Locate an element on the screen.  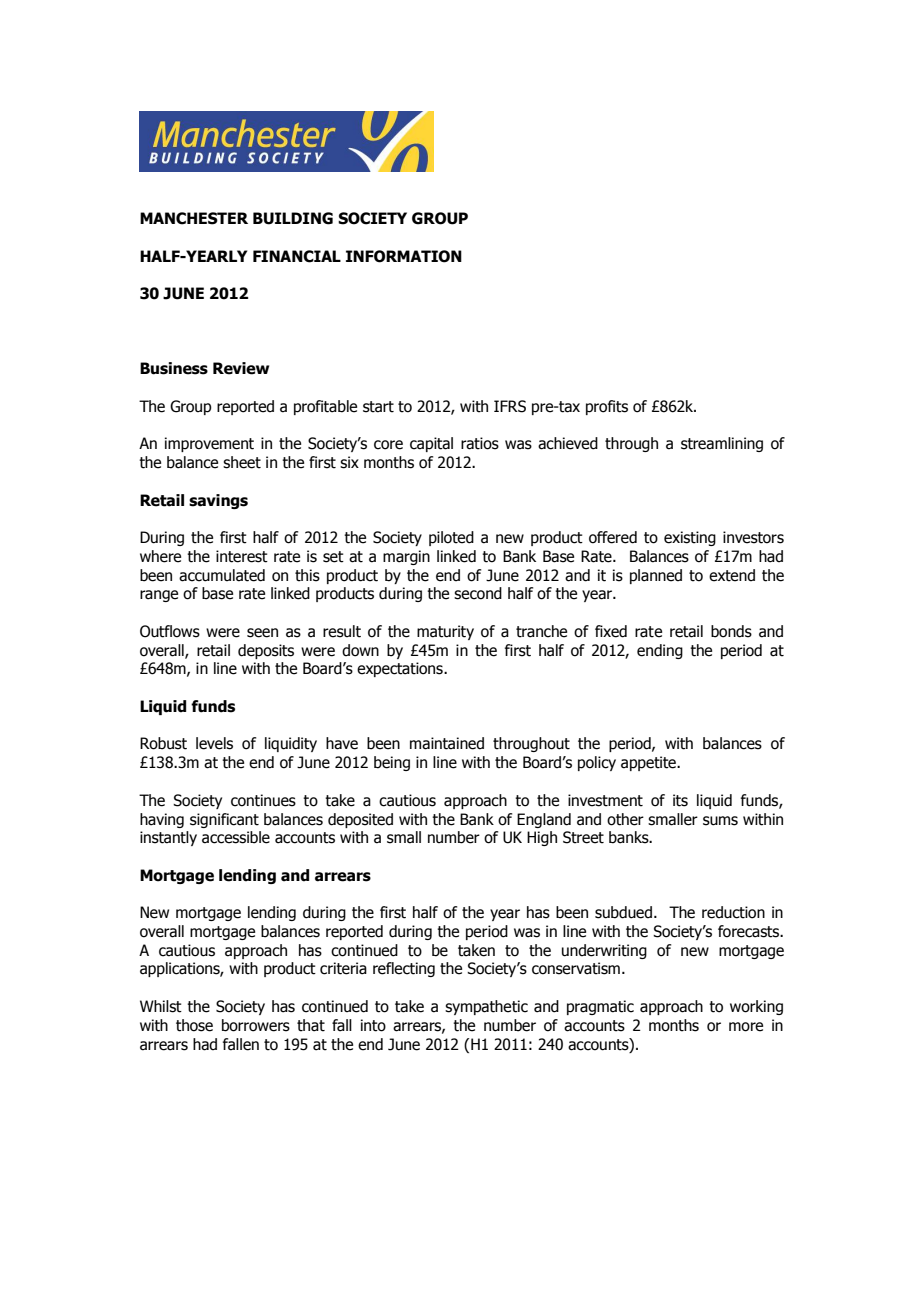
more is located at coordinates (746, 1027).
